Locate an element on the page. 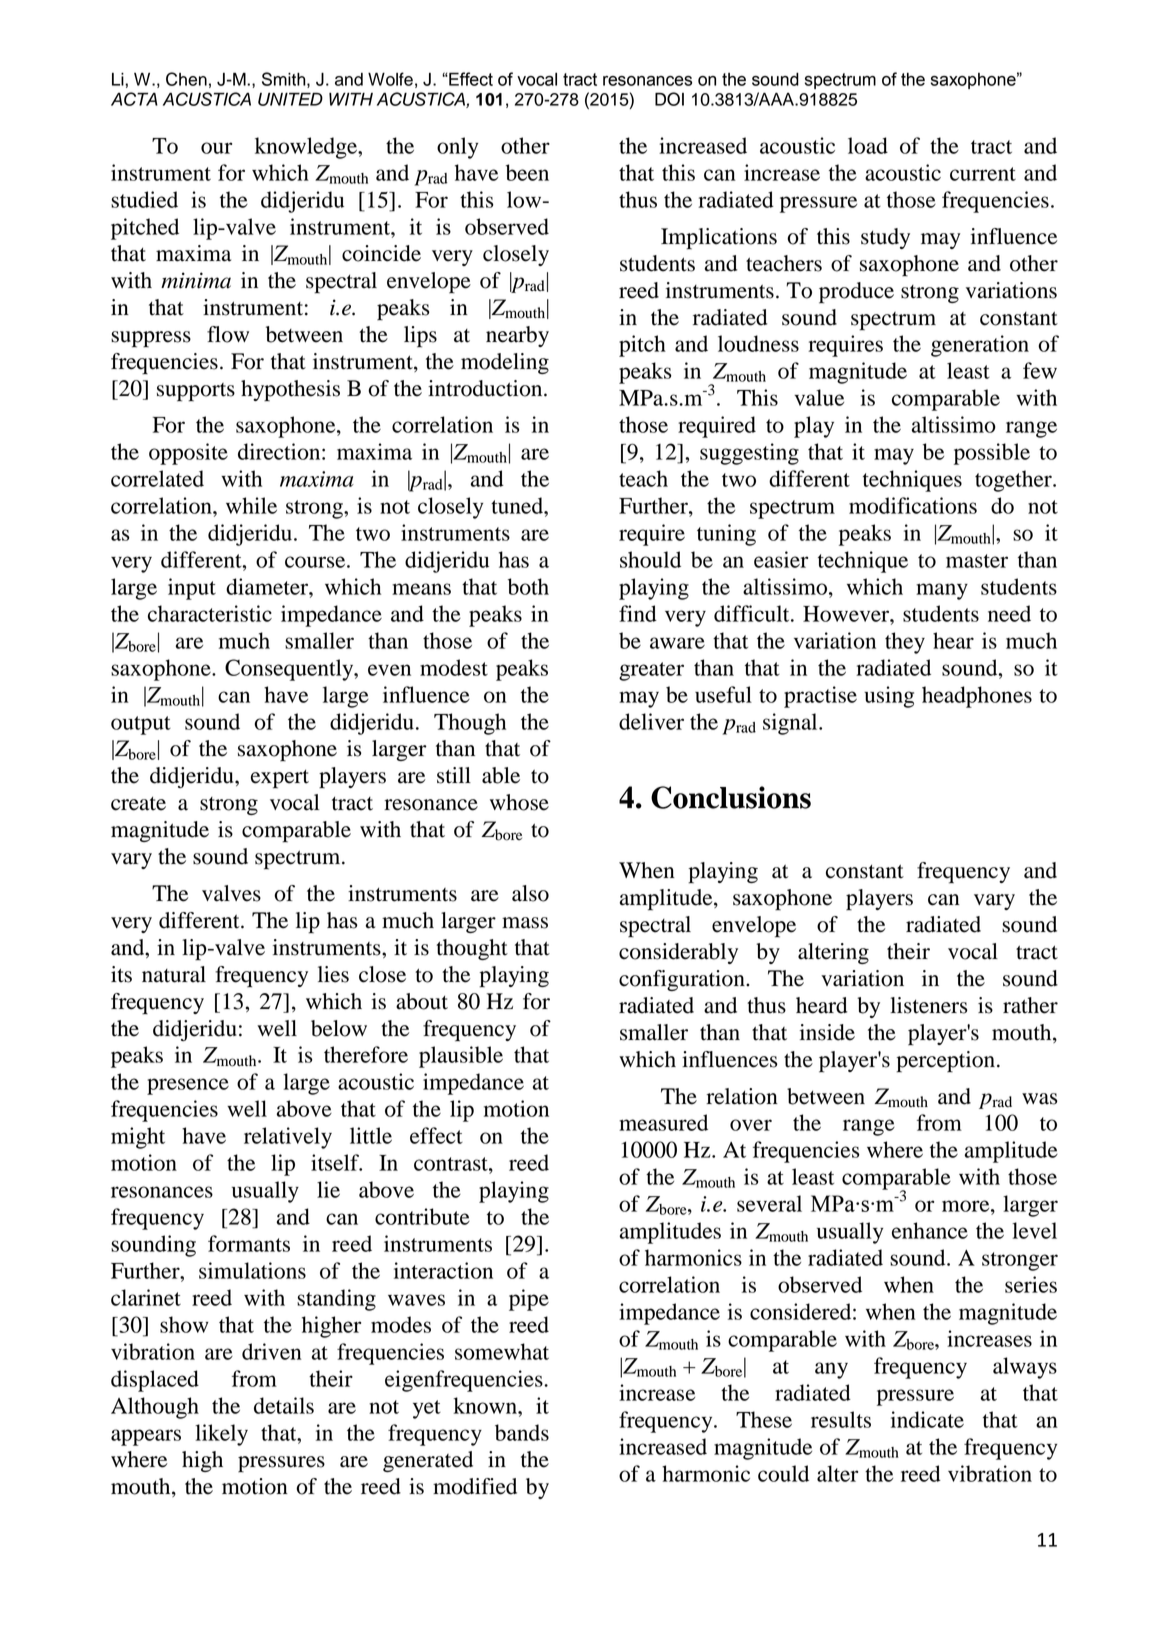  UNITED is located at coordinates (290, 99).
